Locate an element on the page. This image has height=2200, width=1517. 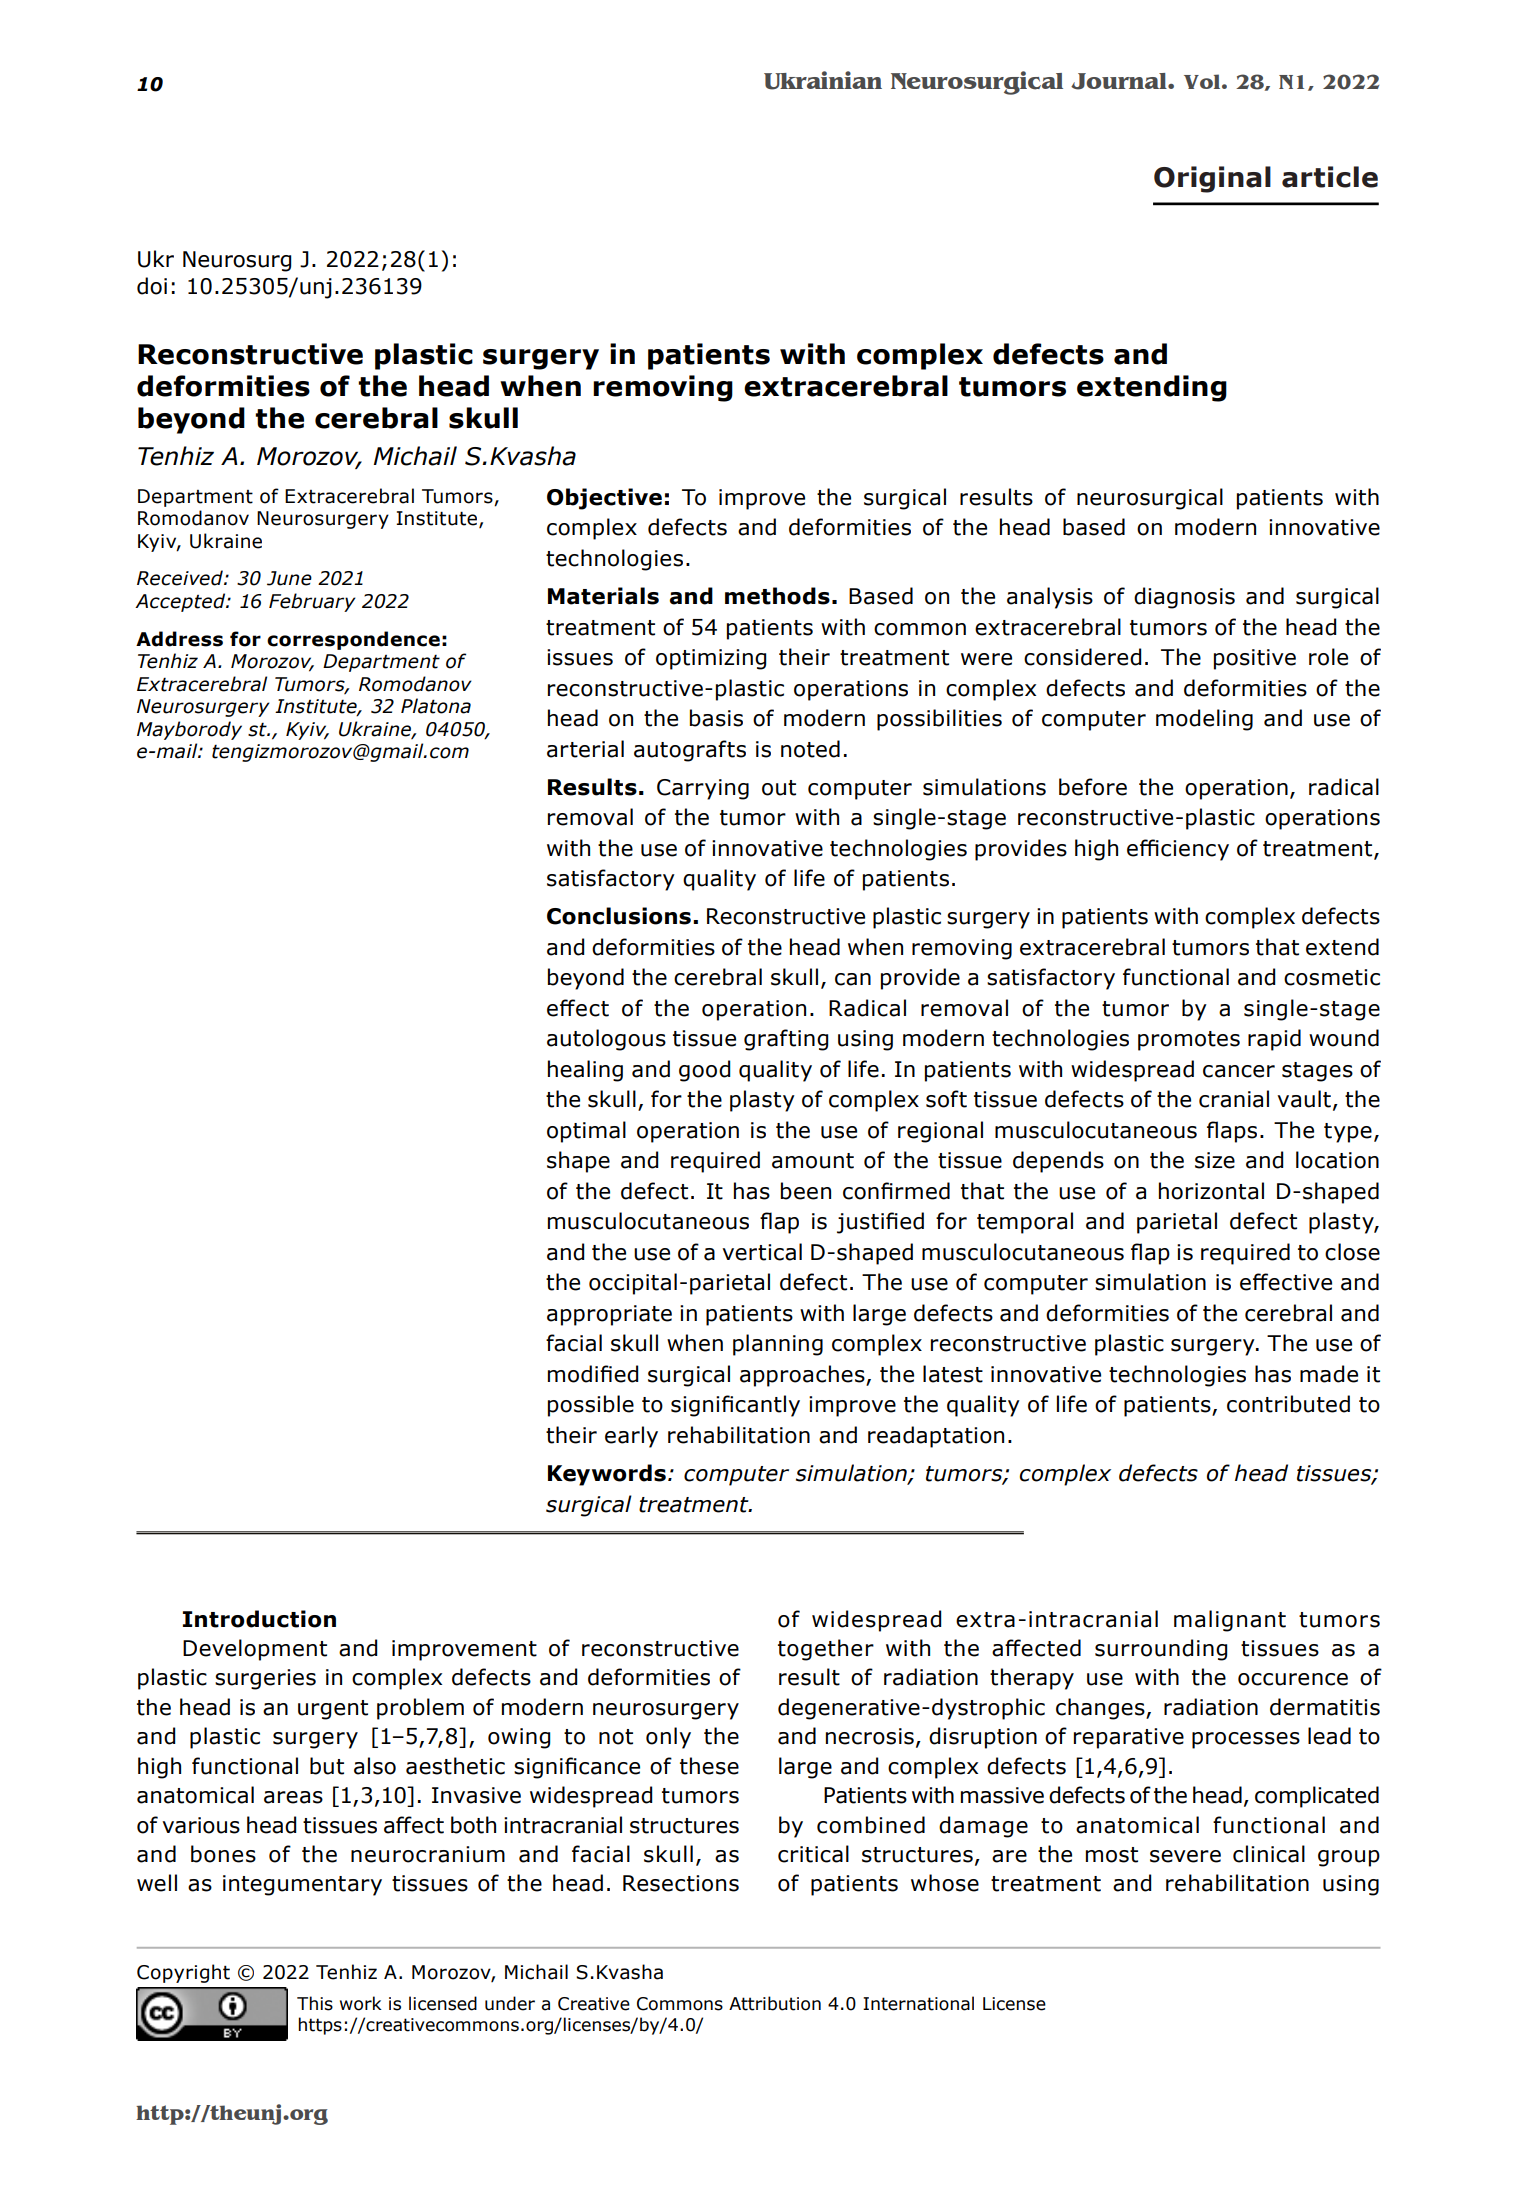
grafting is located at coordinates (786, 1040).
